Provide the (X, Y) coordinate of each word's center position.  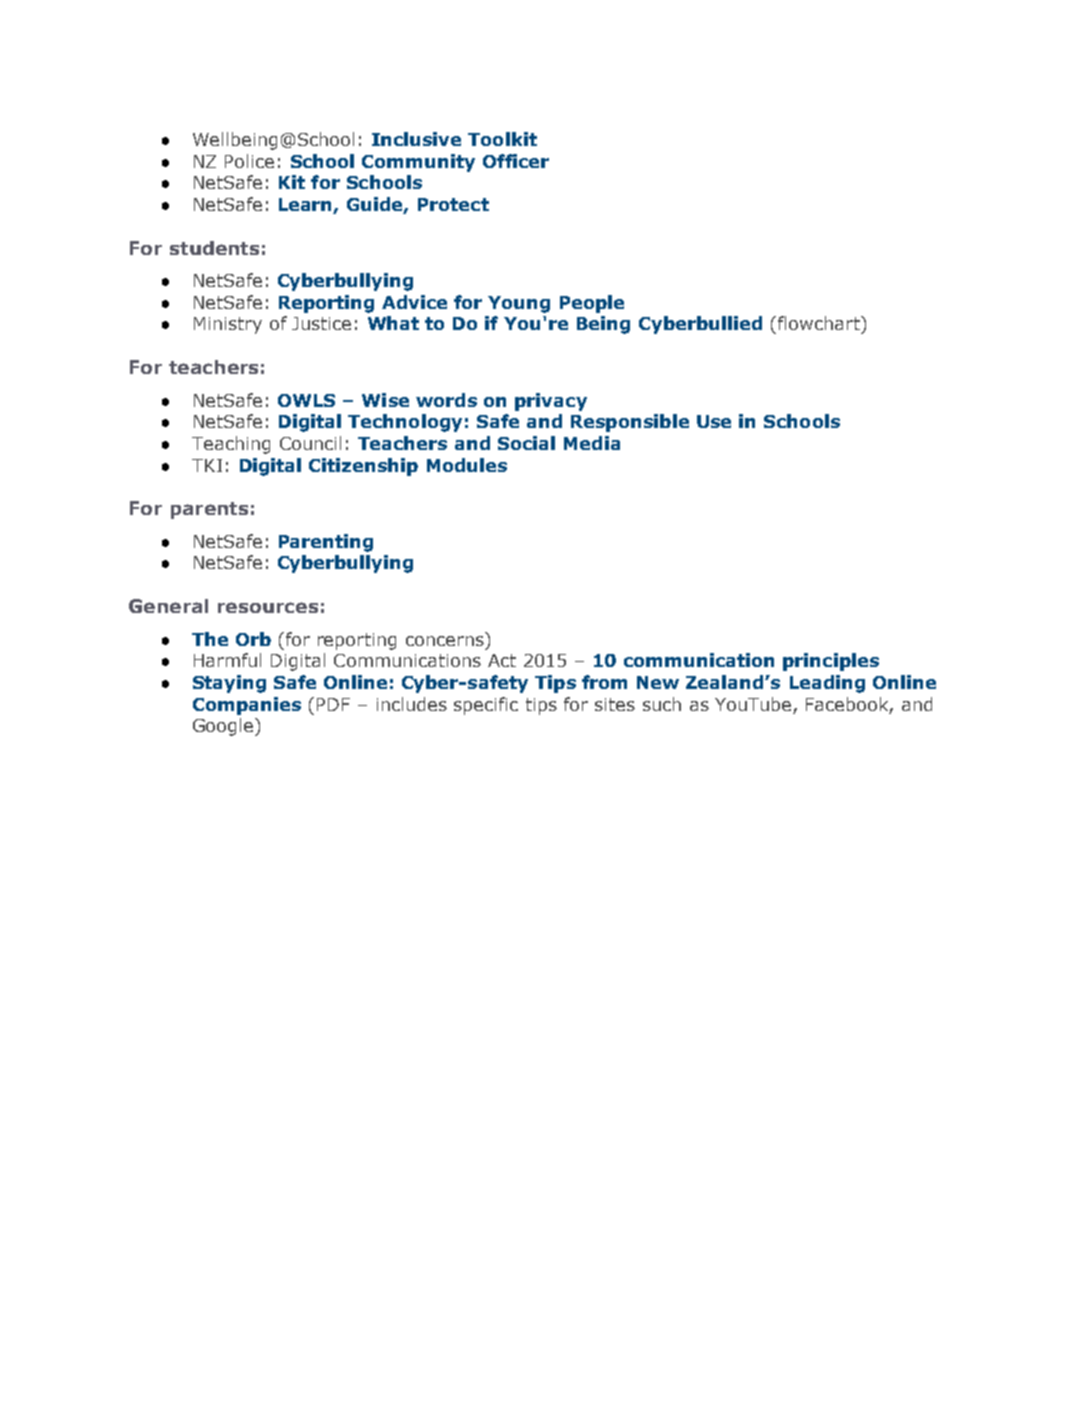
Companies (247, 706)
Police (249, 161)
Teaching (231, 445)
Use (714, 421)
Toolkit (502, 139)
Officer (516, 161)
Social (526, 443)
